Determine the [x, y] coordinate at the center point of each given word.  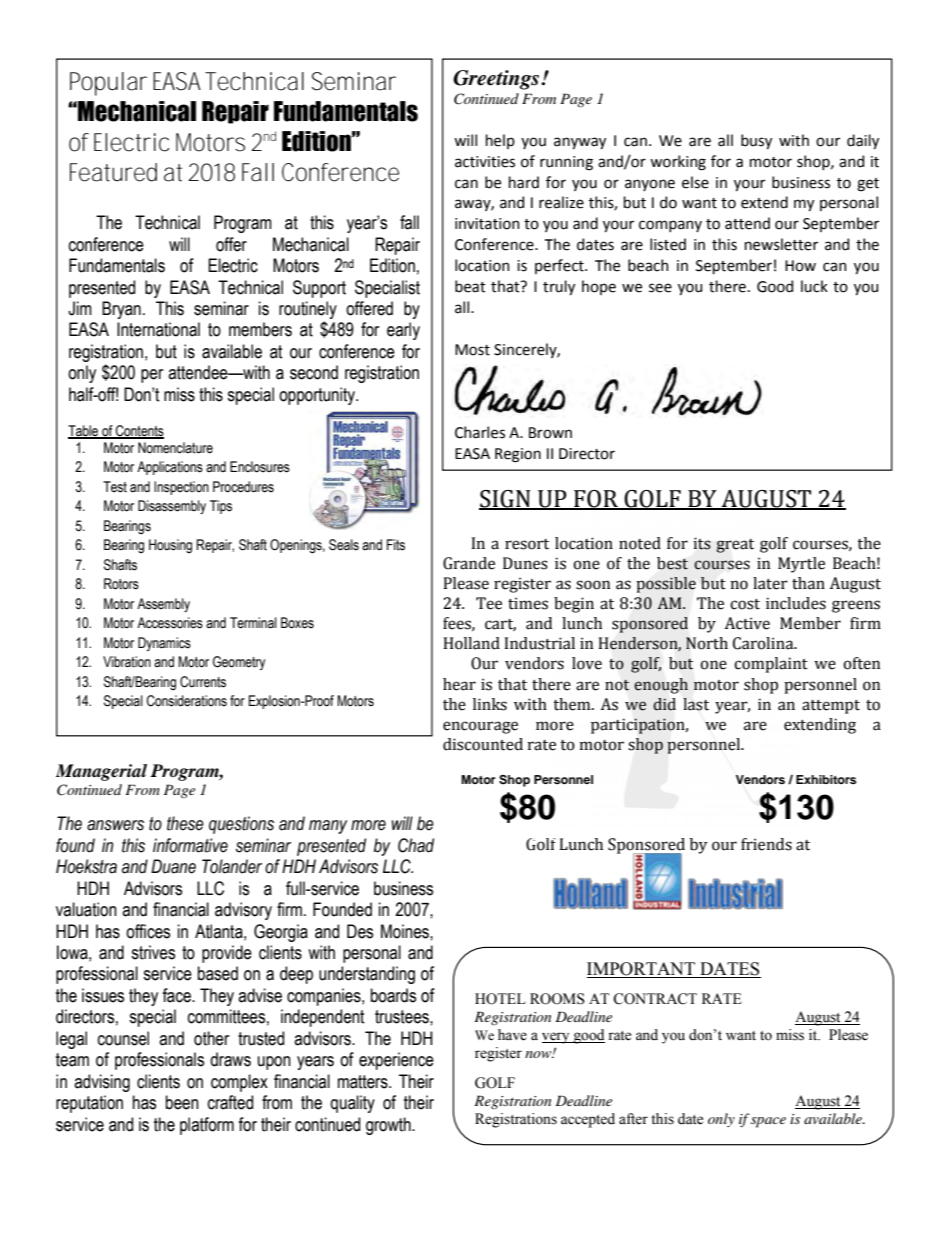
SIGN [506, 500]
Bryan [121, 310]
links [490, 704]
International [158, 329]
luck [814, 286]
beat [470, 286]
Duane [173, 866]
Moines [406, 931]
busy [756, 141]
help [500, 141]
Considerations [186, 701]
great [735, 546]
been [182, 1102]
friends [766, 844]
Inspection [181, 488]
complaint [771, 665]
